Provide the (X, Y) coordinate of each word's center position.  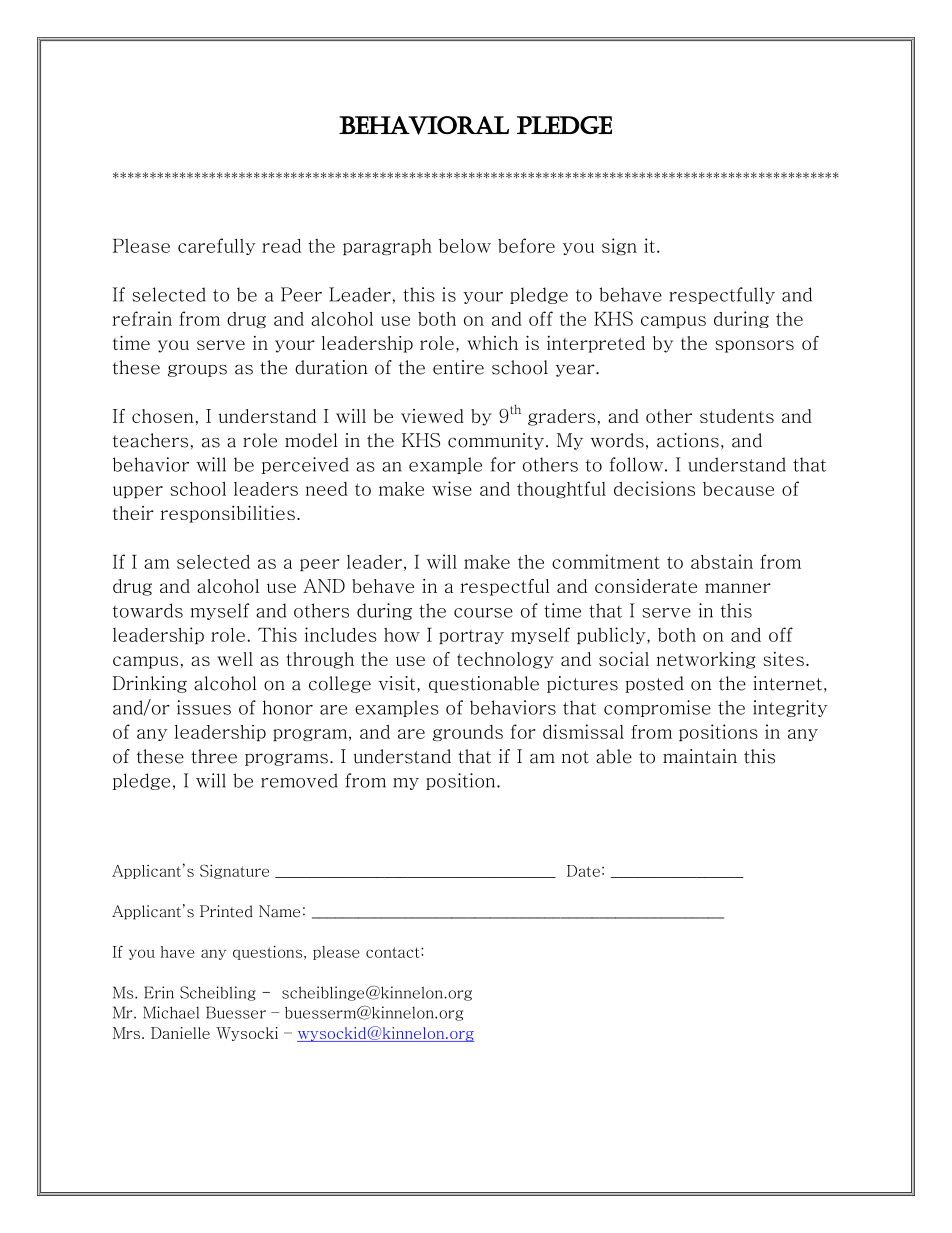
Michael (171, 1012)
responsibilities (227, 514)
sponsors (754, 346)
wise (452, 488)
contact (394, 952)
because (738, 489)
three (214, 756)
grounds (468, 733)
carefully (217, 246)
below (465, 246)
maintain (700, 756)
